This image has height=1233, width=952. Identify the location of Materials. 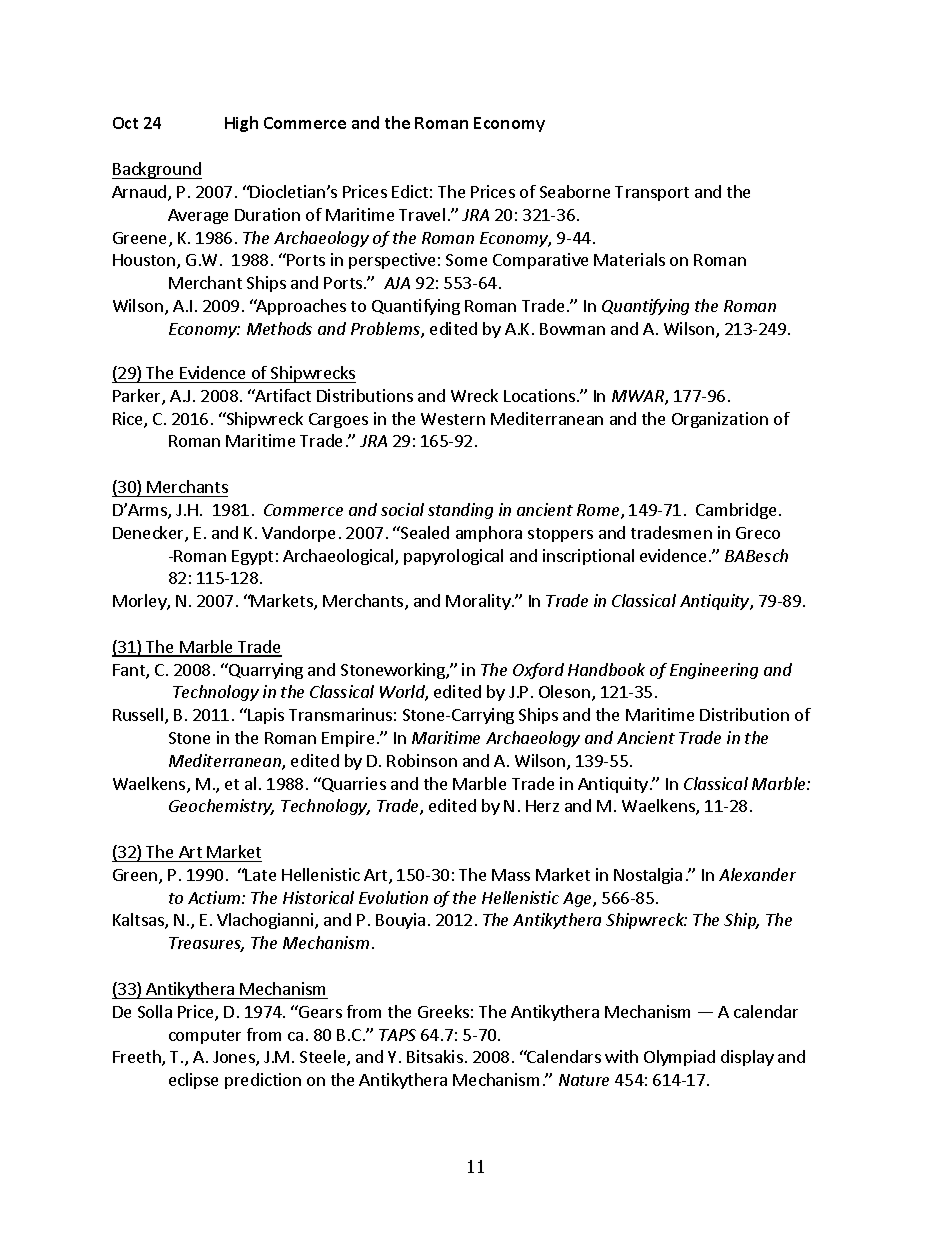
(629, 259).
